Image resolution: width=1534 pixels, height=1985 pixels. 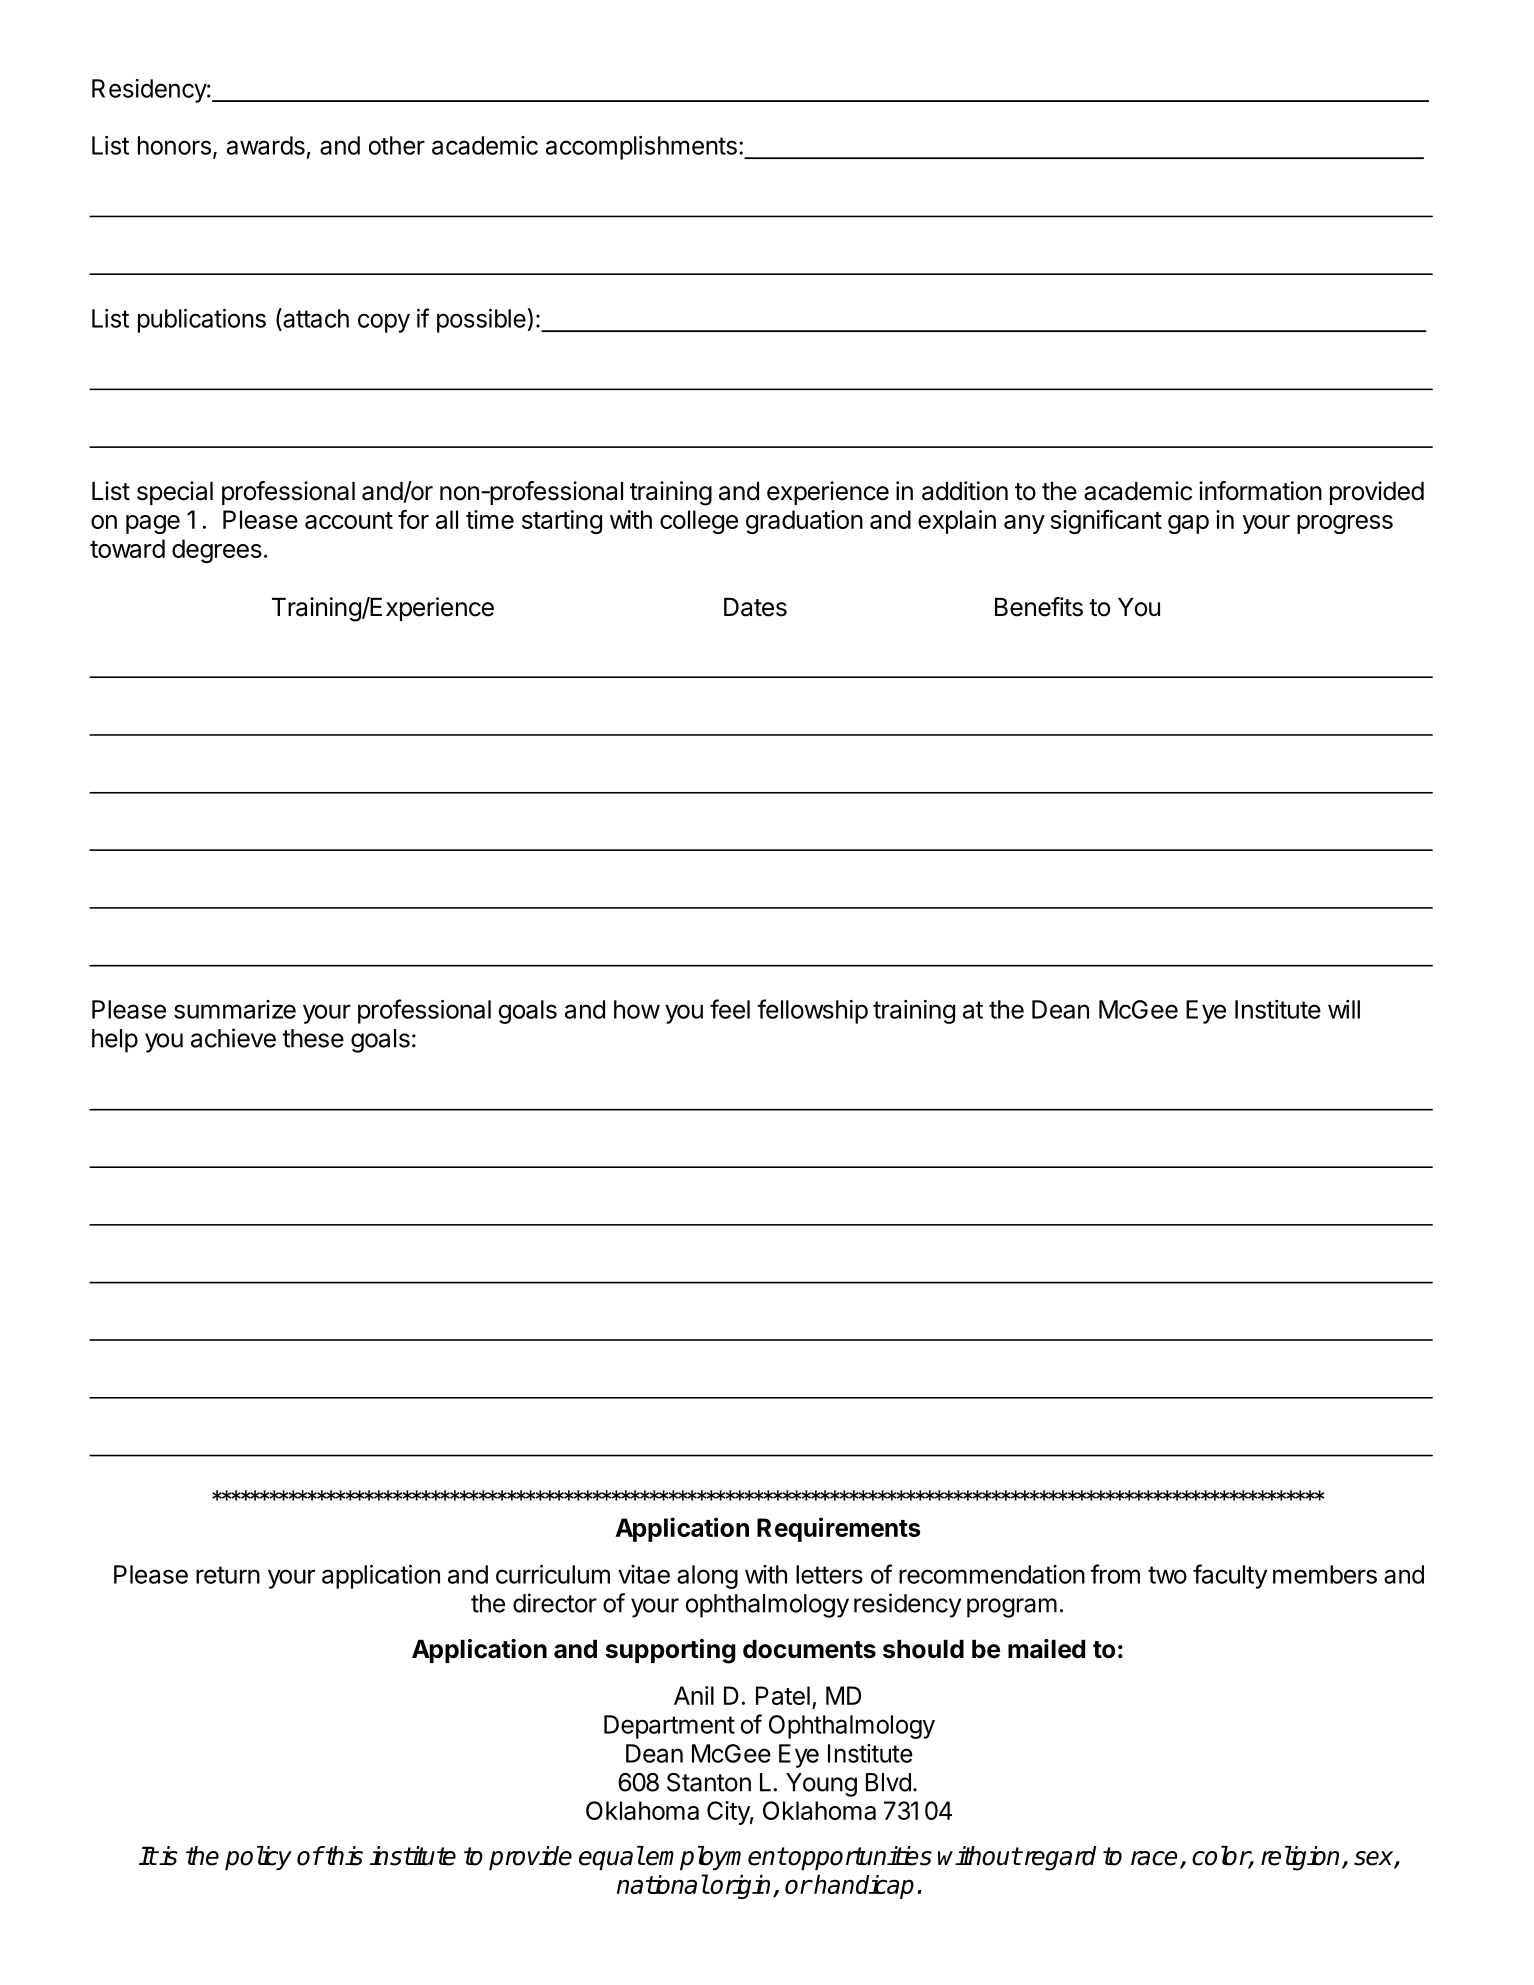 I want to click on summarize, so click(x=235, y=1009).
